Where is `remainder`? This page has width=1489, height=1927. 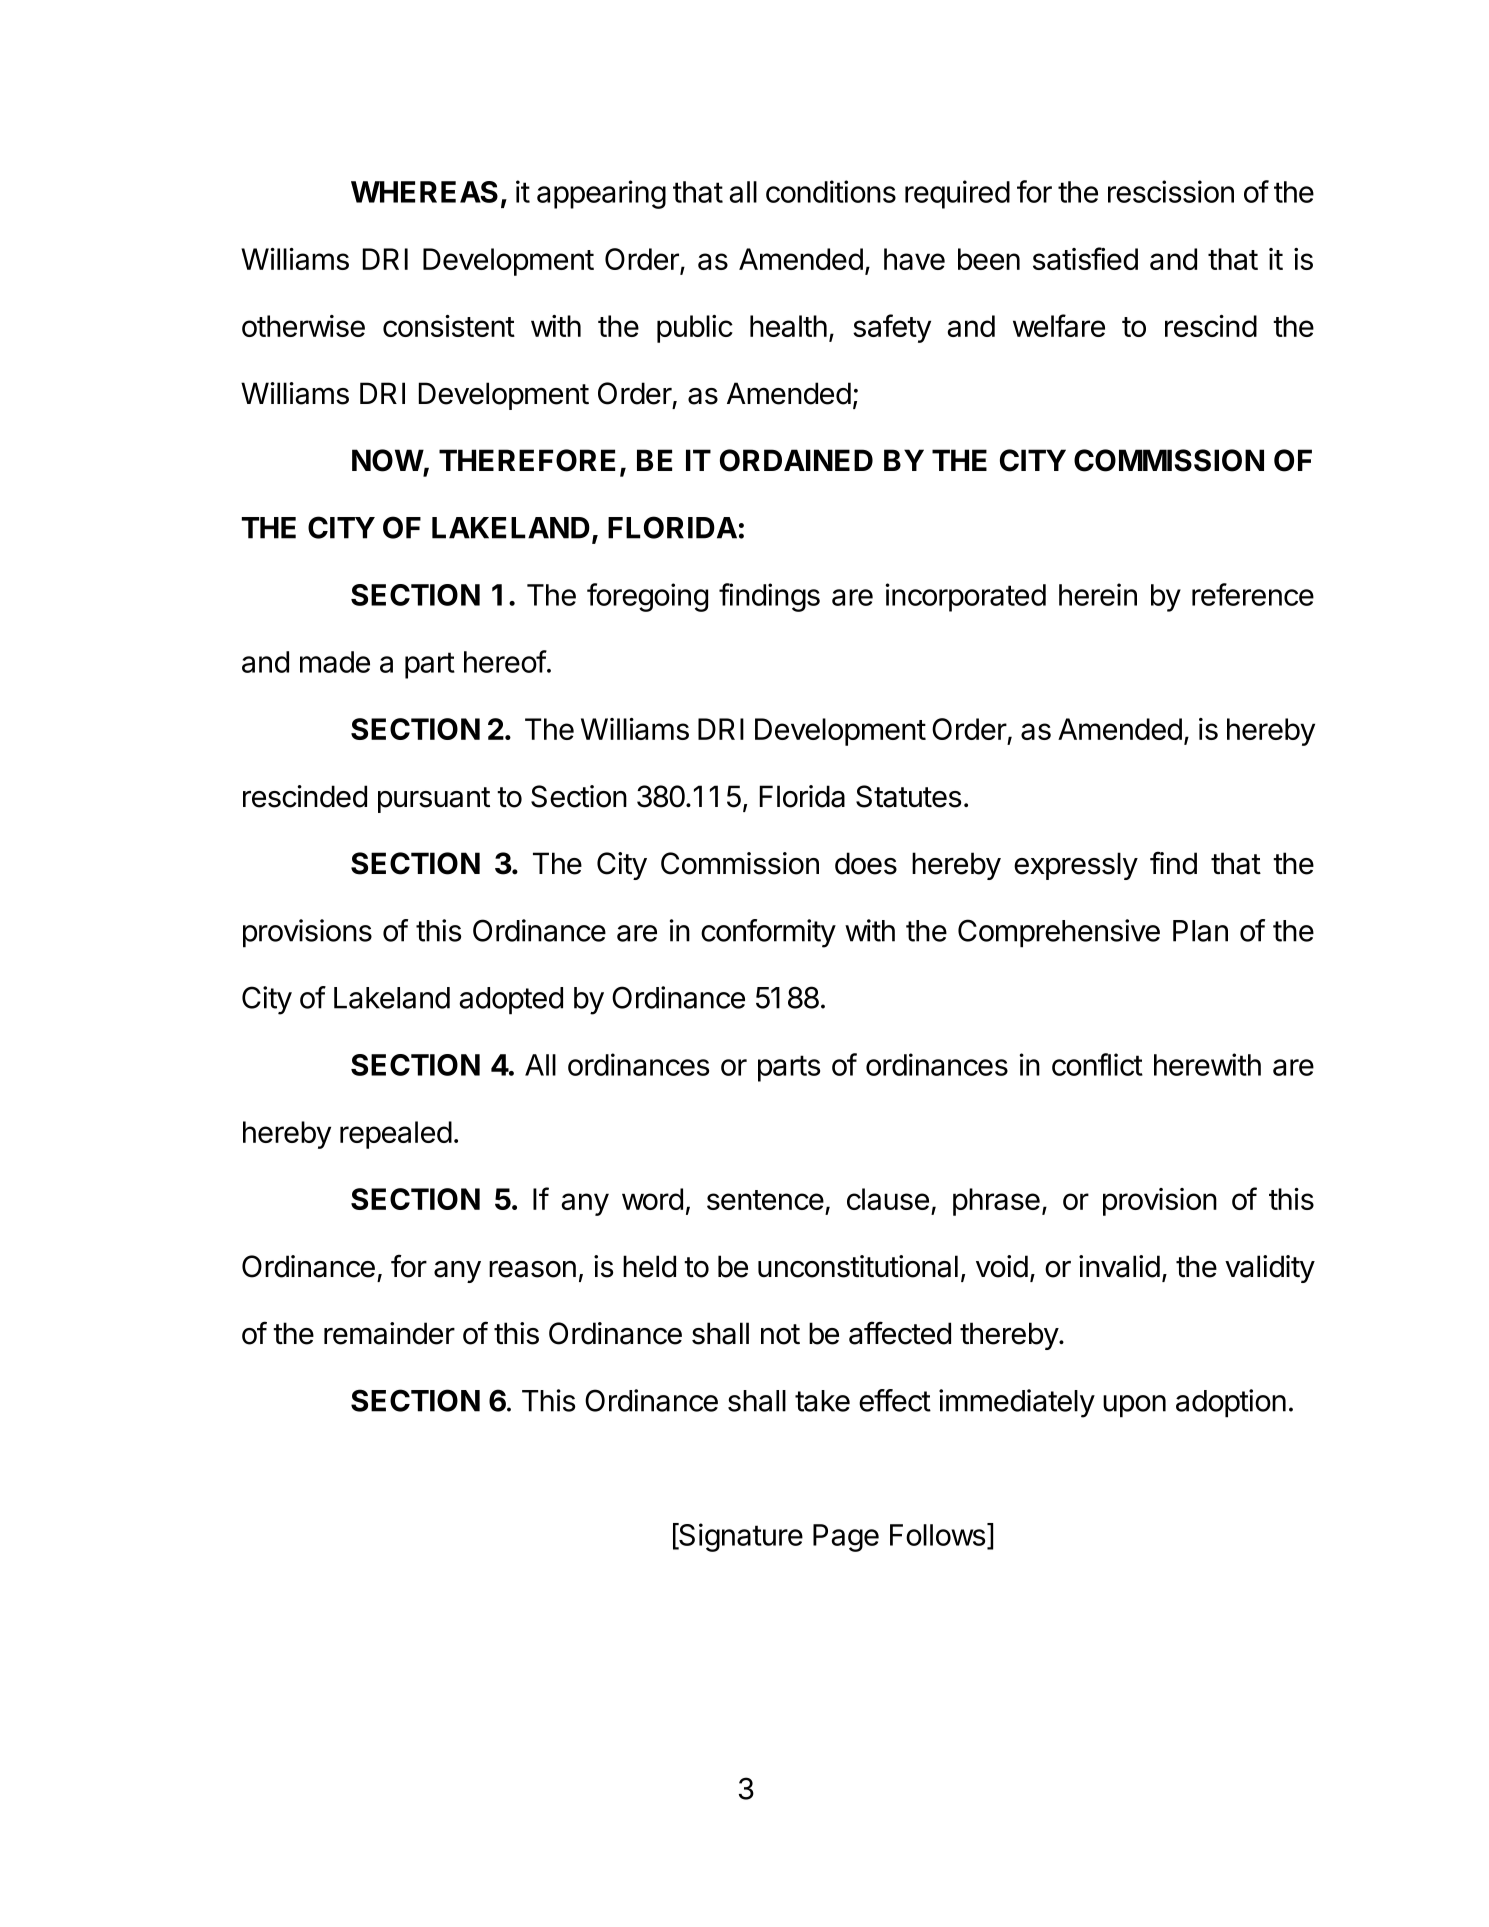 remainder is located at coordinates (389, 1333).
